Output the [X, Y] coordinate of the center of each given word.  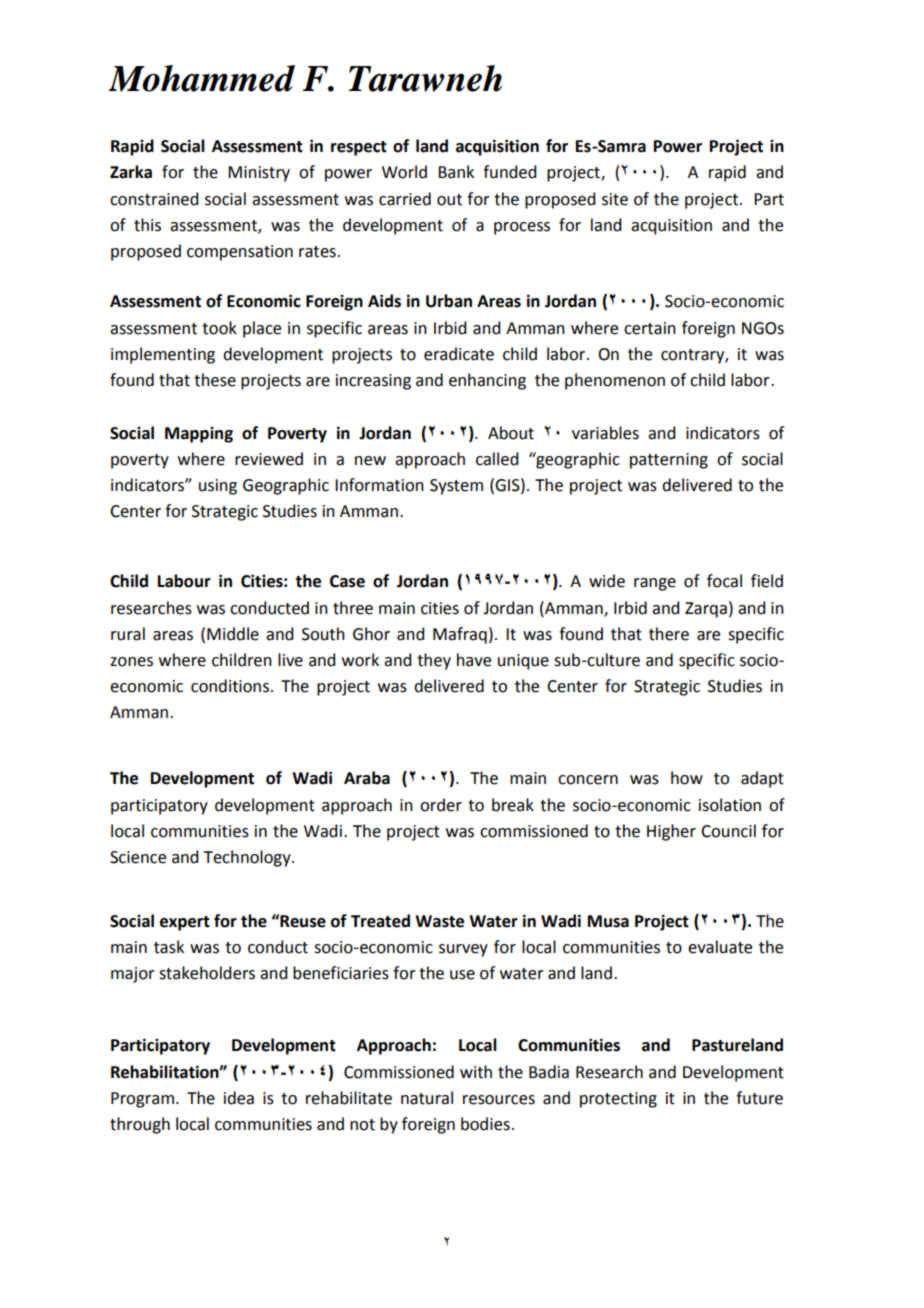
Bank [456, 172]
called [497, 459]
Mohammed [201, 78]
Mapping [199, 435]
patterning [669, 461]
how [687, 778]
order [441, 805]
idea [239, 1098]
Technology [248, 858]
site [615, 199]
